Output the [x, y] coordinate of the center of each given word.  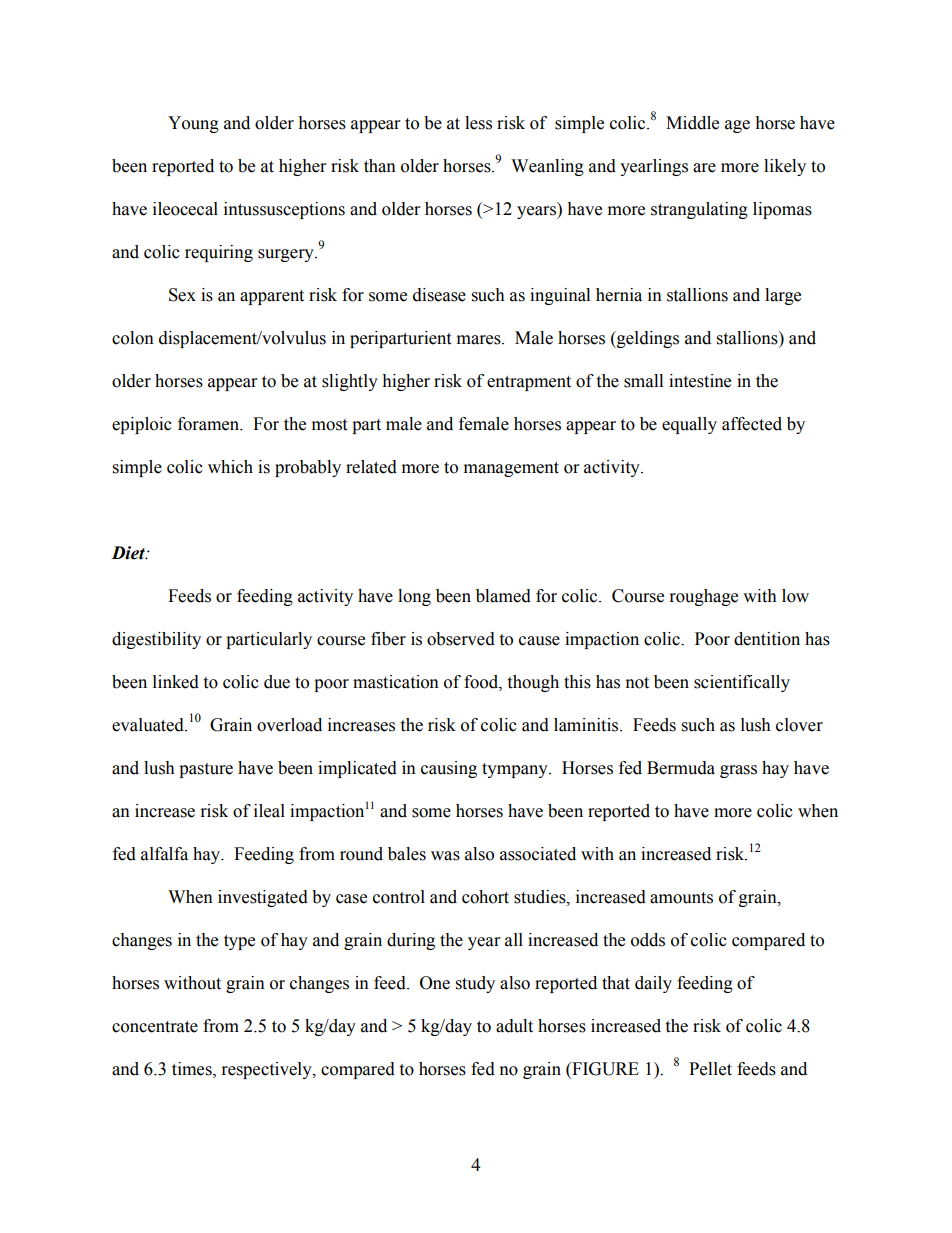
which [230, 467]
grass [738, 771]
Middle [692, 123]
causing [449, 769]
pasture [206, 770]
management [511, 469]
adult [514, 1026]
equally [689, 425]
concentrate [155, 1027]
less [478, 123]
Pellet [710, 1069]
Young [193, 124]
